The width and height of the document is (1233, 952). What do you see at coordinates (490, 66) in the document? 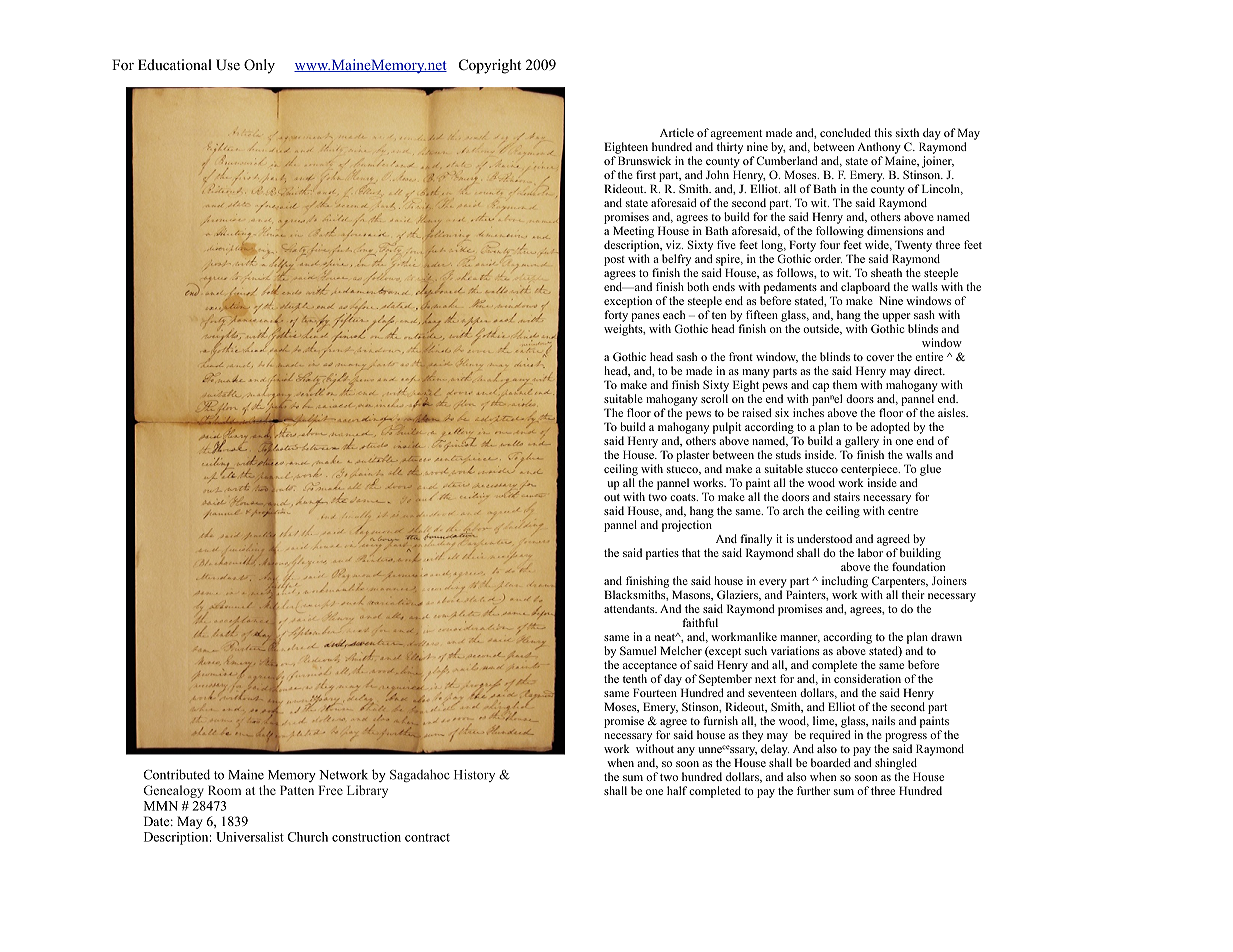
I see `Copyright` at bounding box center [490, 66].
